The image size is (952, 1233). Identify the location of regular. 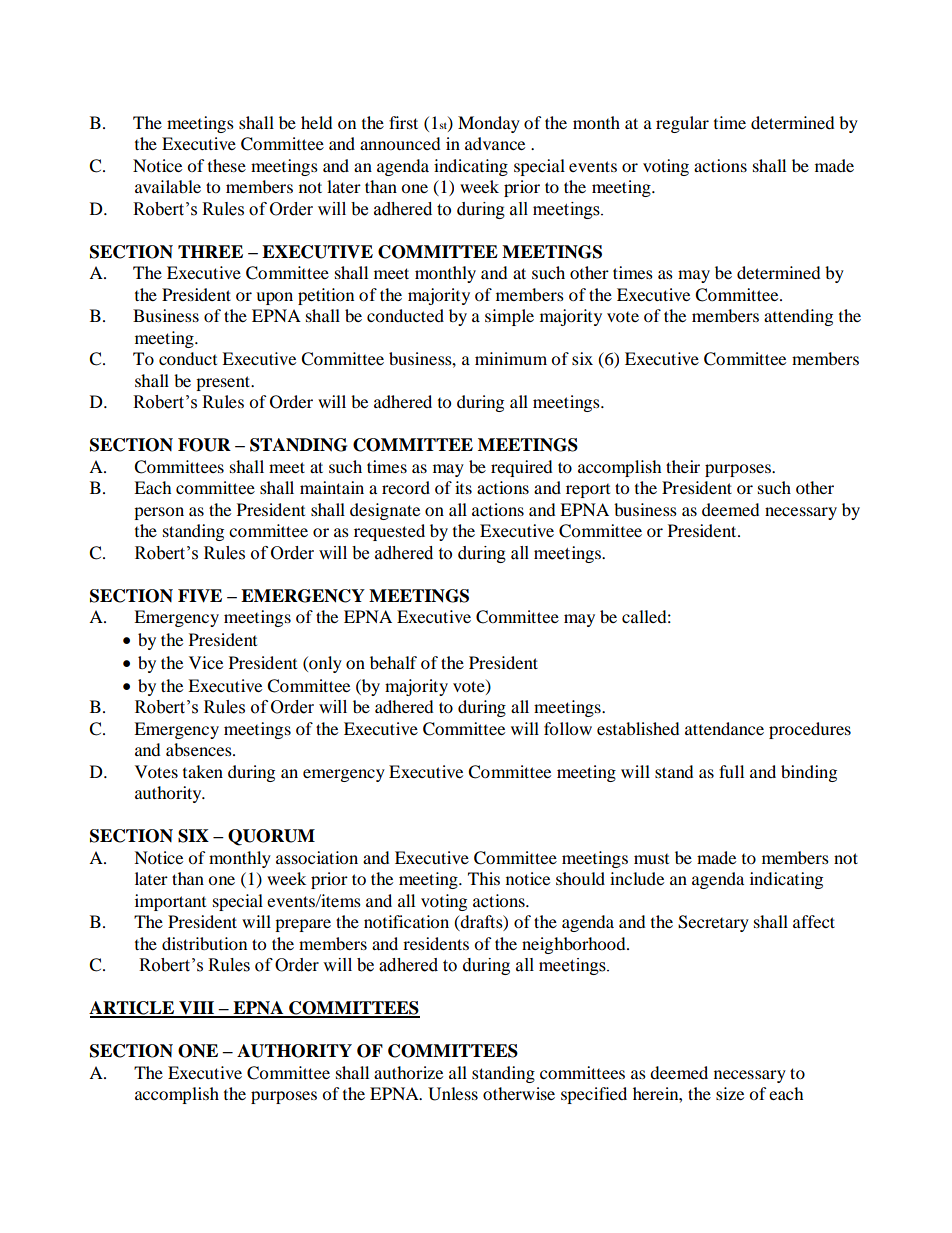
(682, 124).
